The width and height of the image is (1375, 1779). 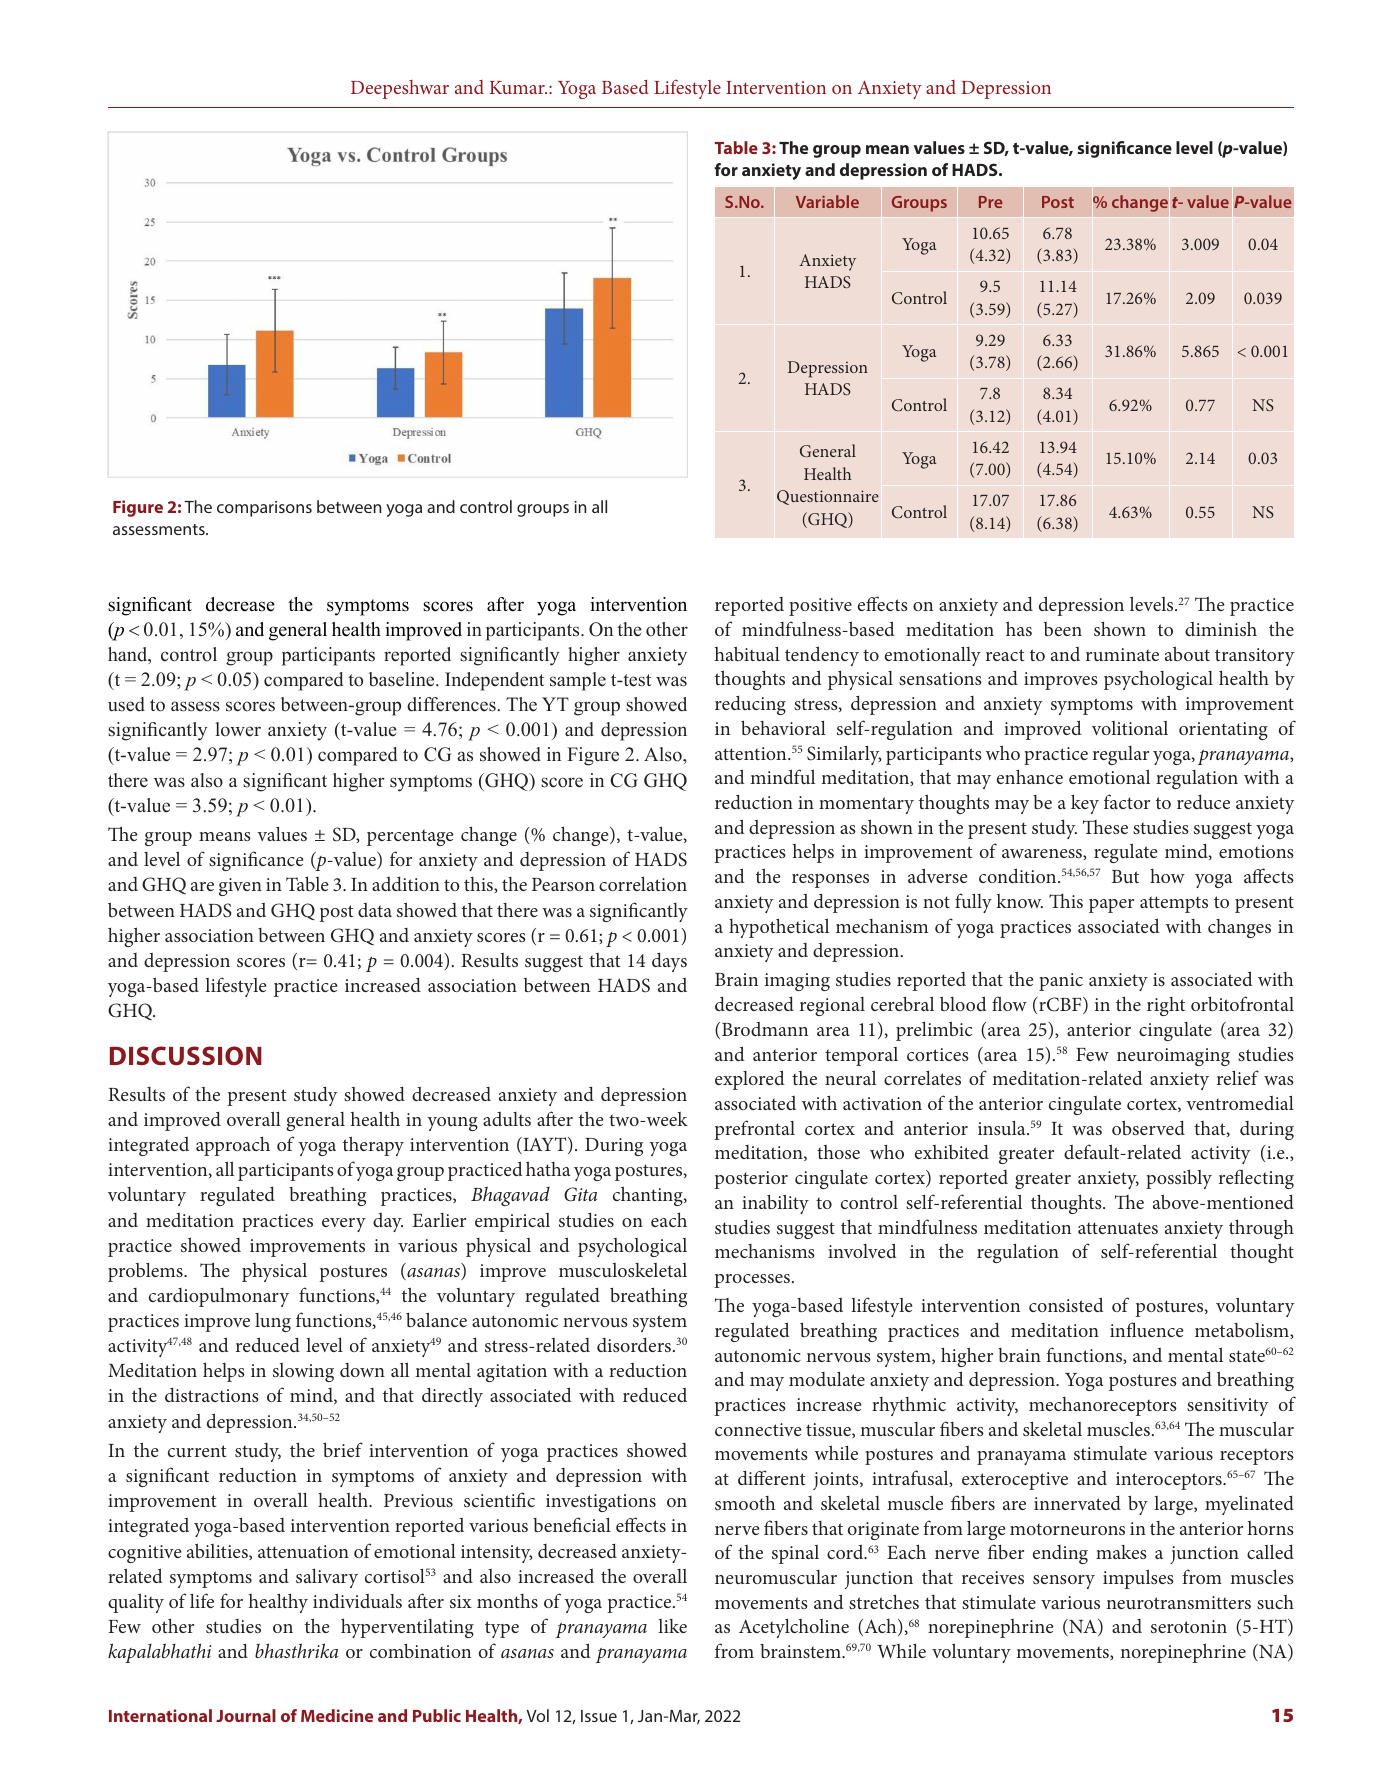 I want to click on Journal, so click(x=246, y=1715).
